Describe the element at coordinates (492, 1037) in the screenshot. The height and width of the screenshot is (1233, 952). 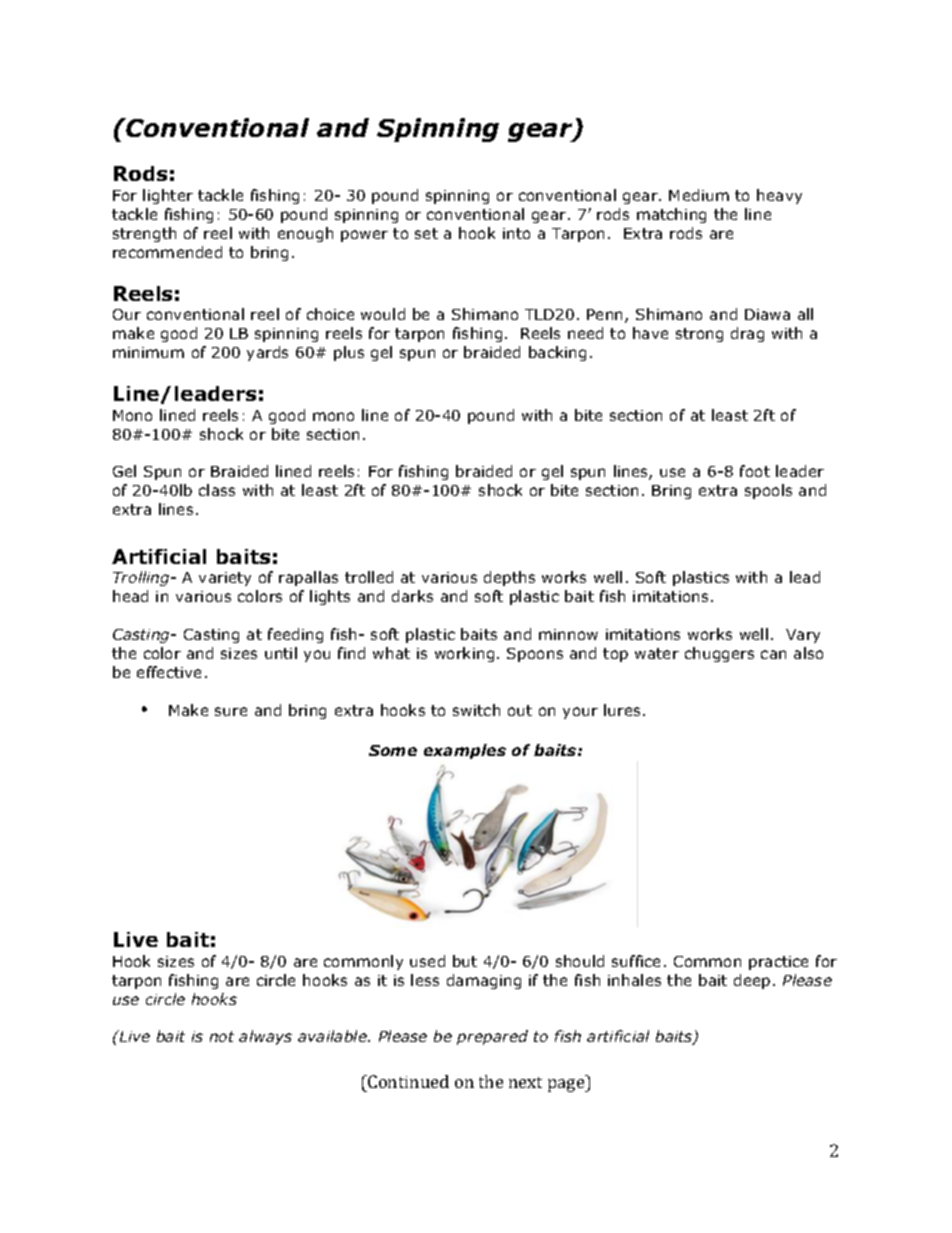
I see `prepared` at that location.
